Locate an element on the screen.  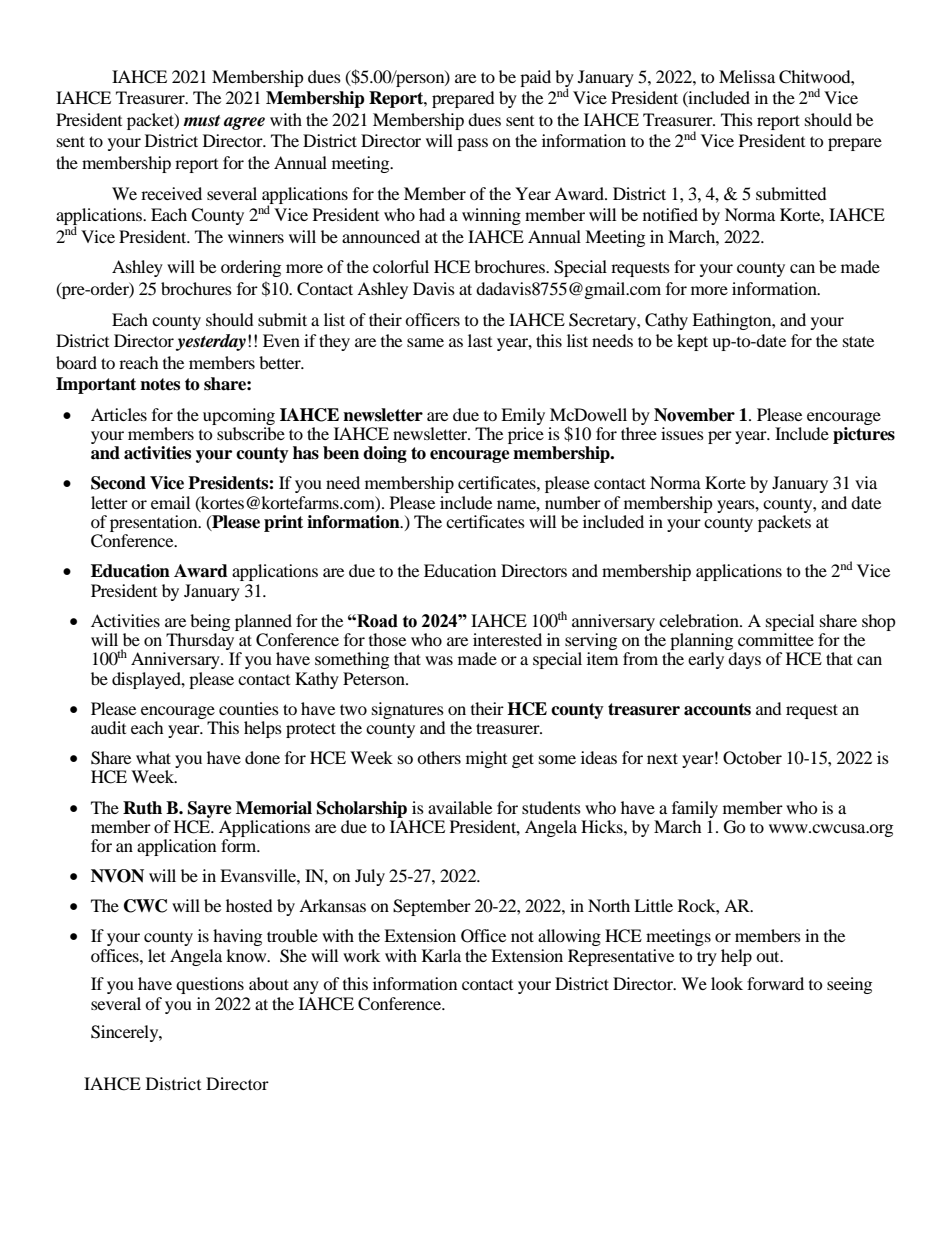
Melissa is located at coordinates (747, 76).
